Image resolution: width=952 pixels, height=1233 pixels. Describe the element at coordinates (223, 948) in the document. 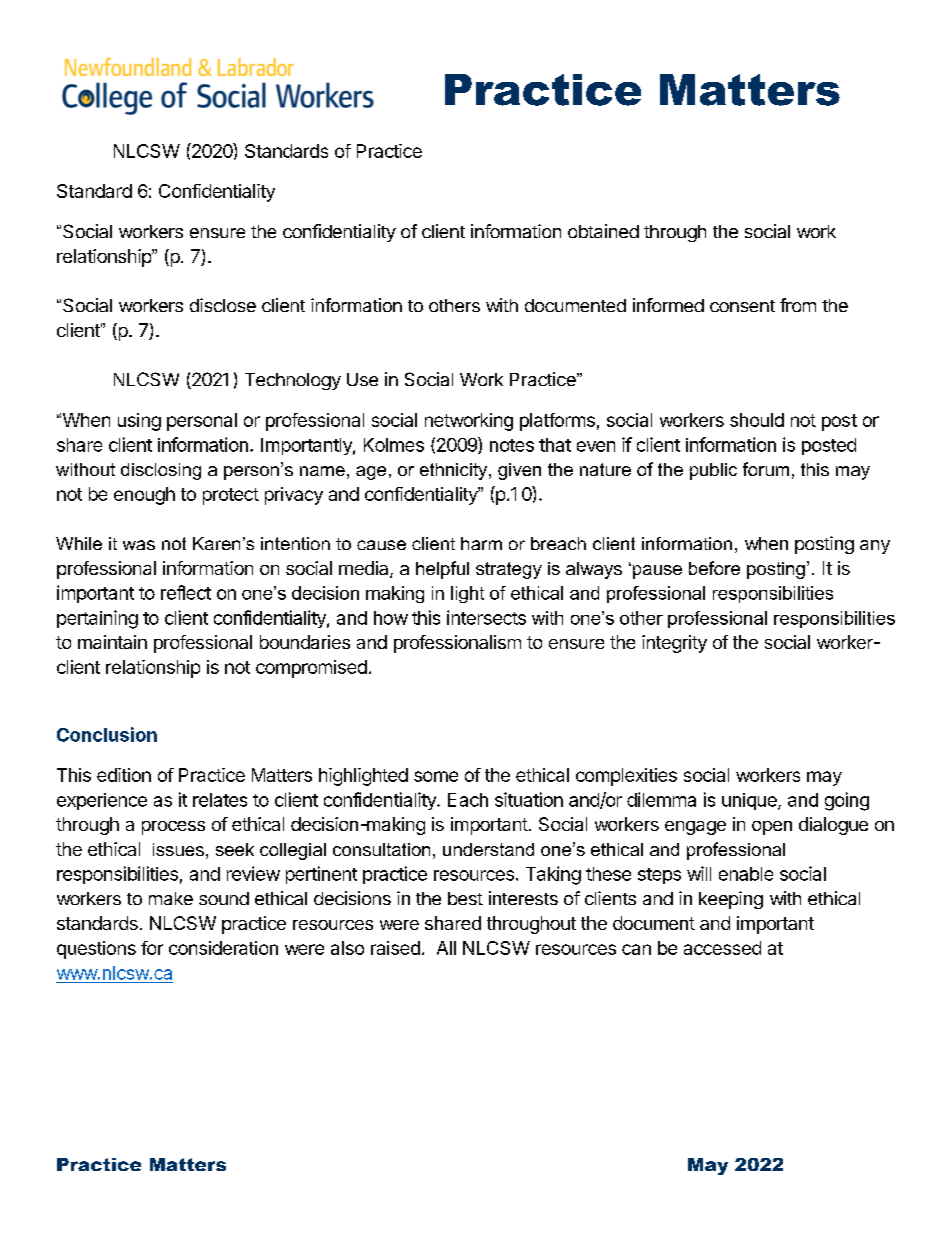

I see `consideration` at that location.
